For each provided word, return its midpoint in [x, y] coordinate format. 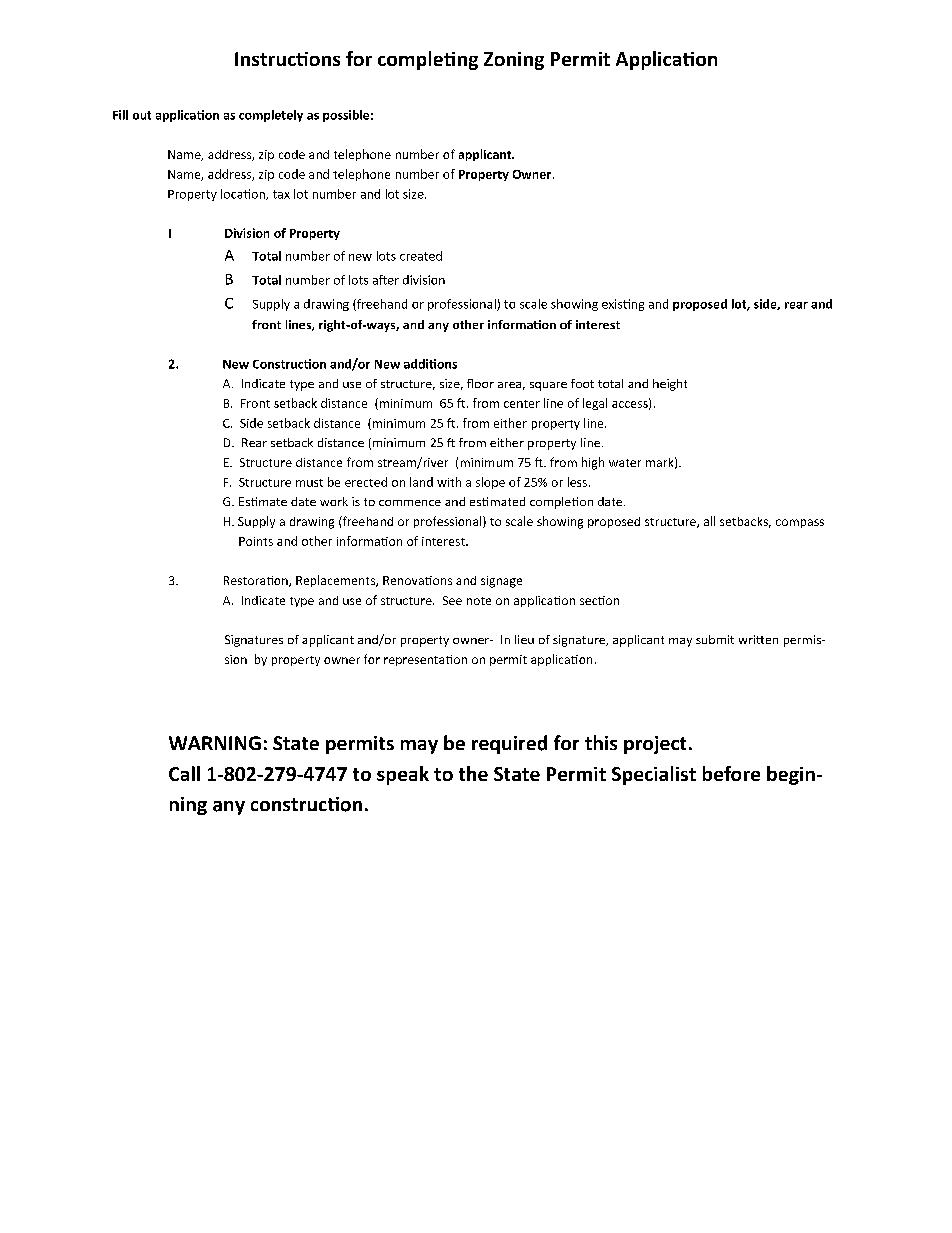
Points [256, 541]
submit [715, 639]
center [522, 404]
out [142, 115]
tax [281, 194]
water [625, 463]
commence [410, 503]
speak [403, 775]
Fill [120, 115]
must [309, 483]
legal [595, 404]
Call [184, 773]
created [421, 256]
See [452, 600]
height [670, 385]
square [548, 386]
